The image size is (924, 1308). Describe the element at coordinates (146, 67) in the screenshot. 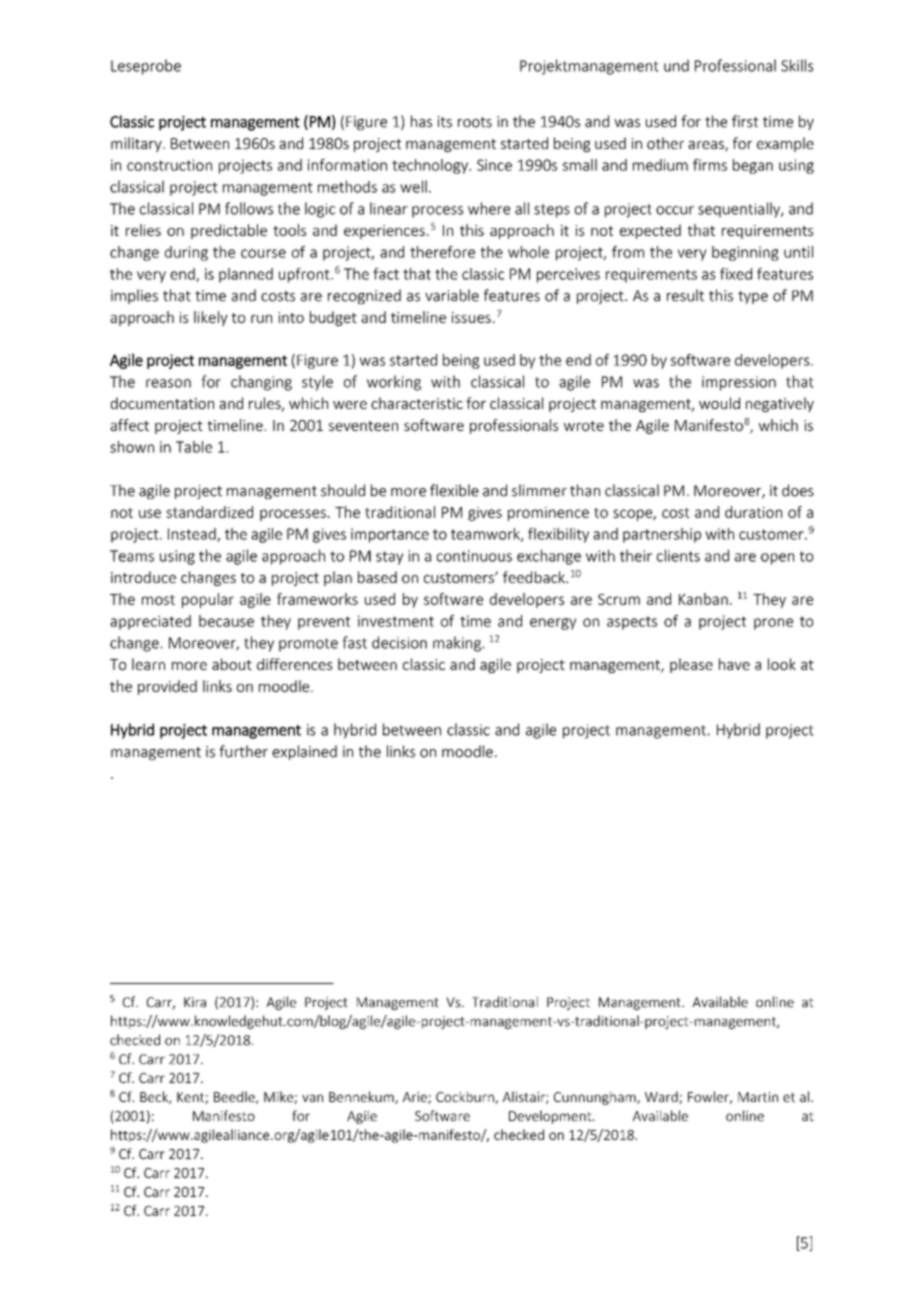

I see `Leseprobe` at that location.
